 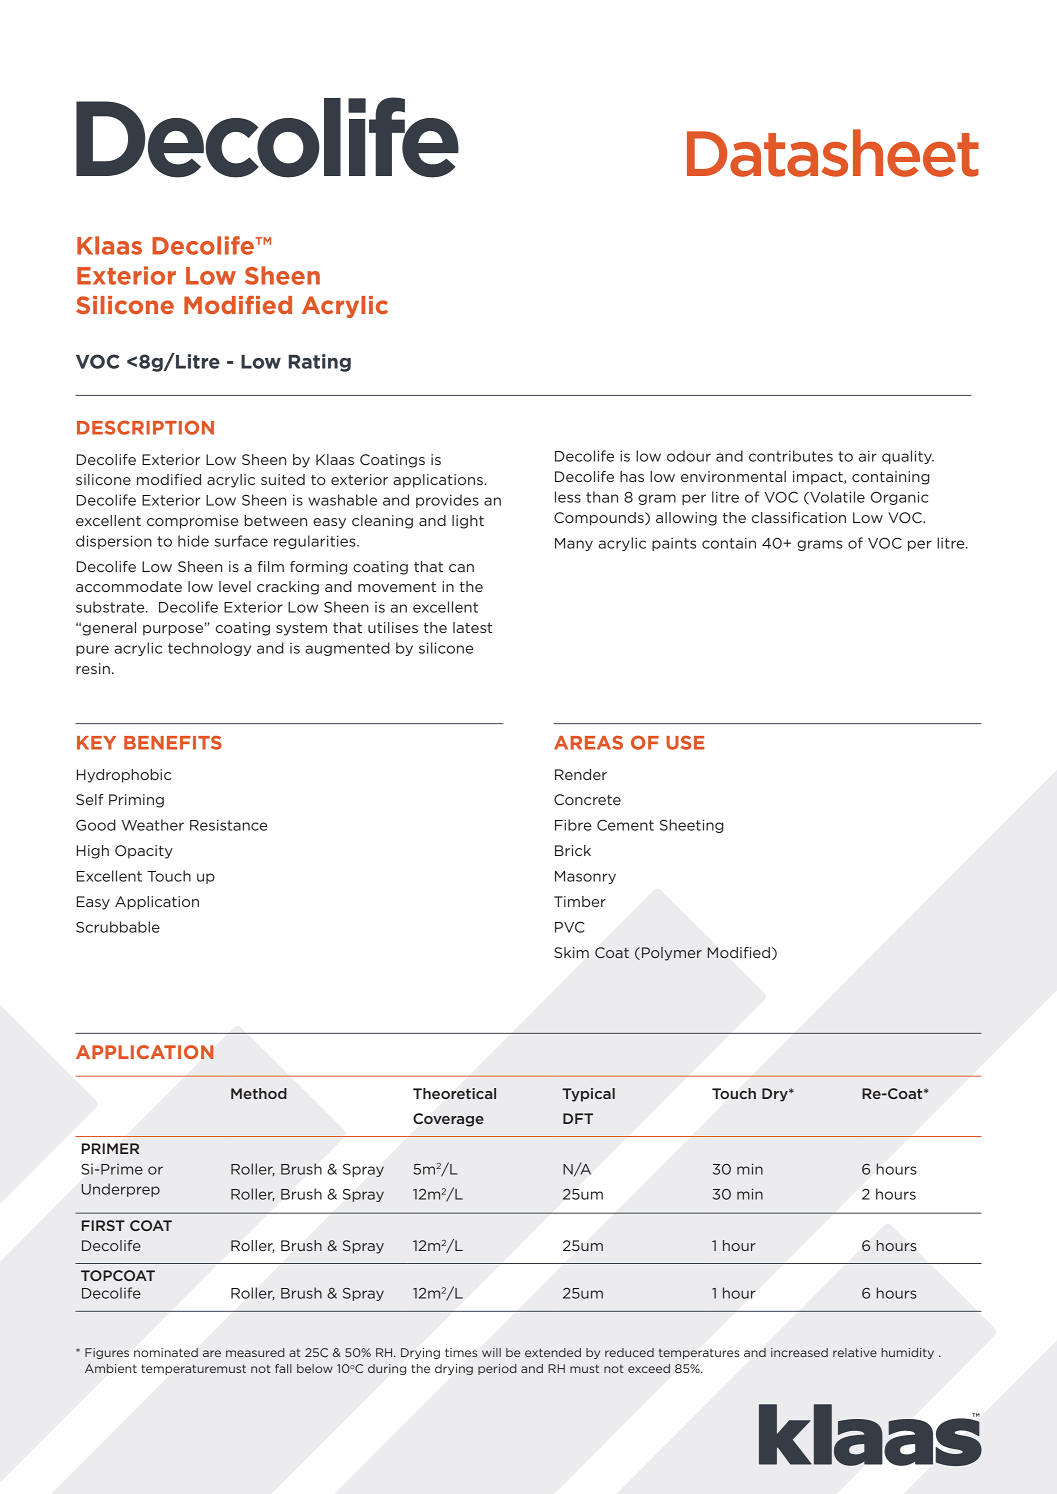 What do you see at coordinates (692, 826) in the image?
I see `Sheeting` at bounding box center [692, 826].
